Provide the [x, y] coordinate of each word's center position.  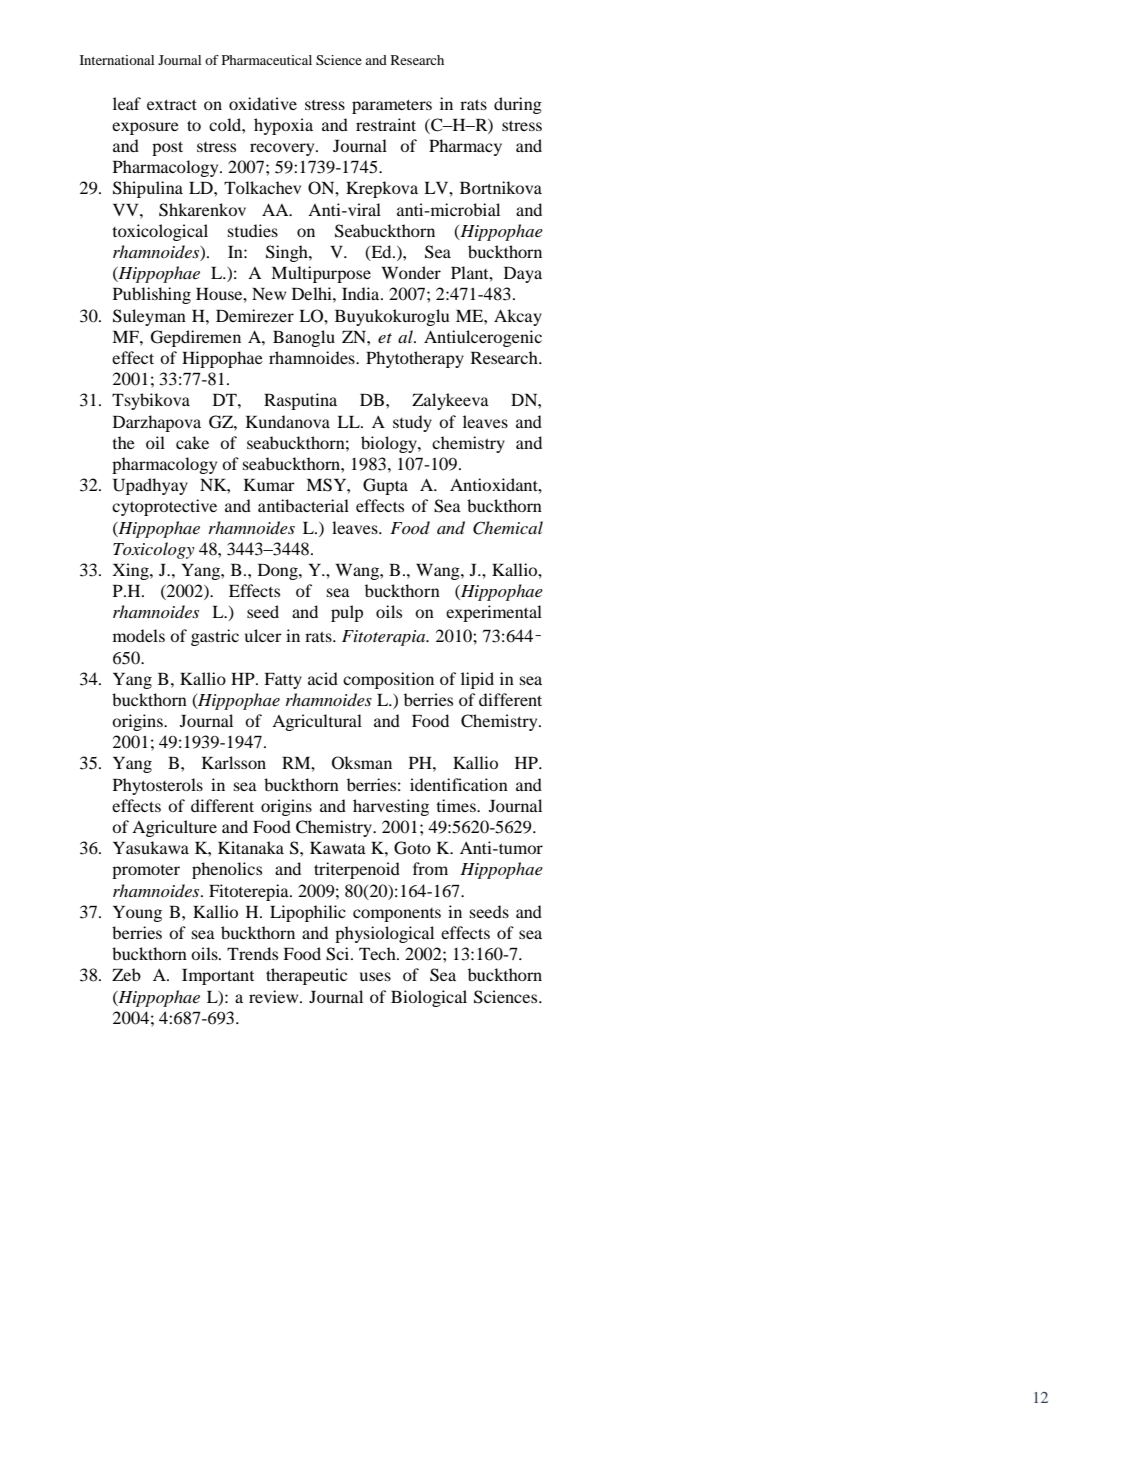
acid [323, 678]
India [362, 293]
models [139, 635]
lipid [477, 680]
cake [192, 442]
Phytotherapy [415, 359]
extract [172, 105]
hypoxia [283, 126]
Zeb [126, 974]
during [518, 105]
